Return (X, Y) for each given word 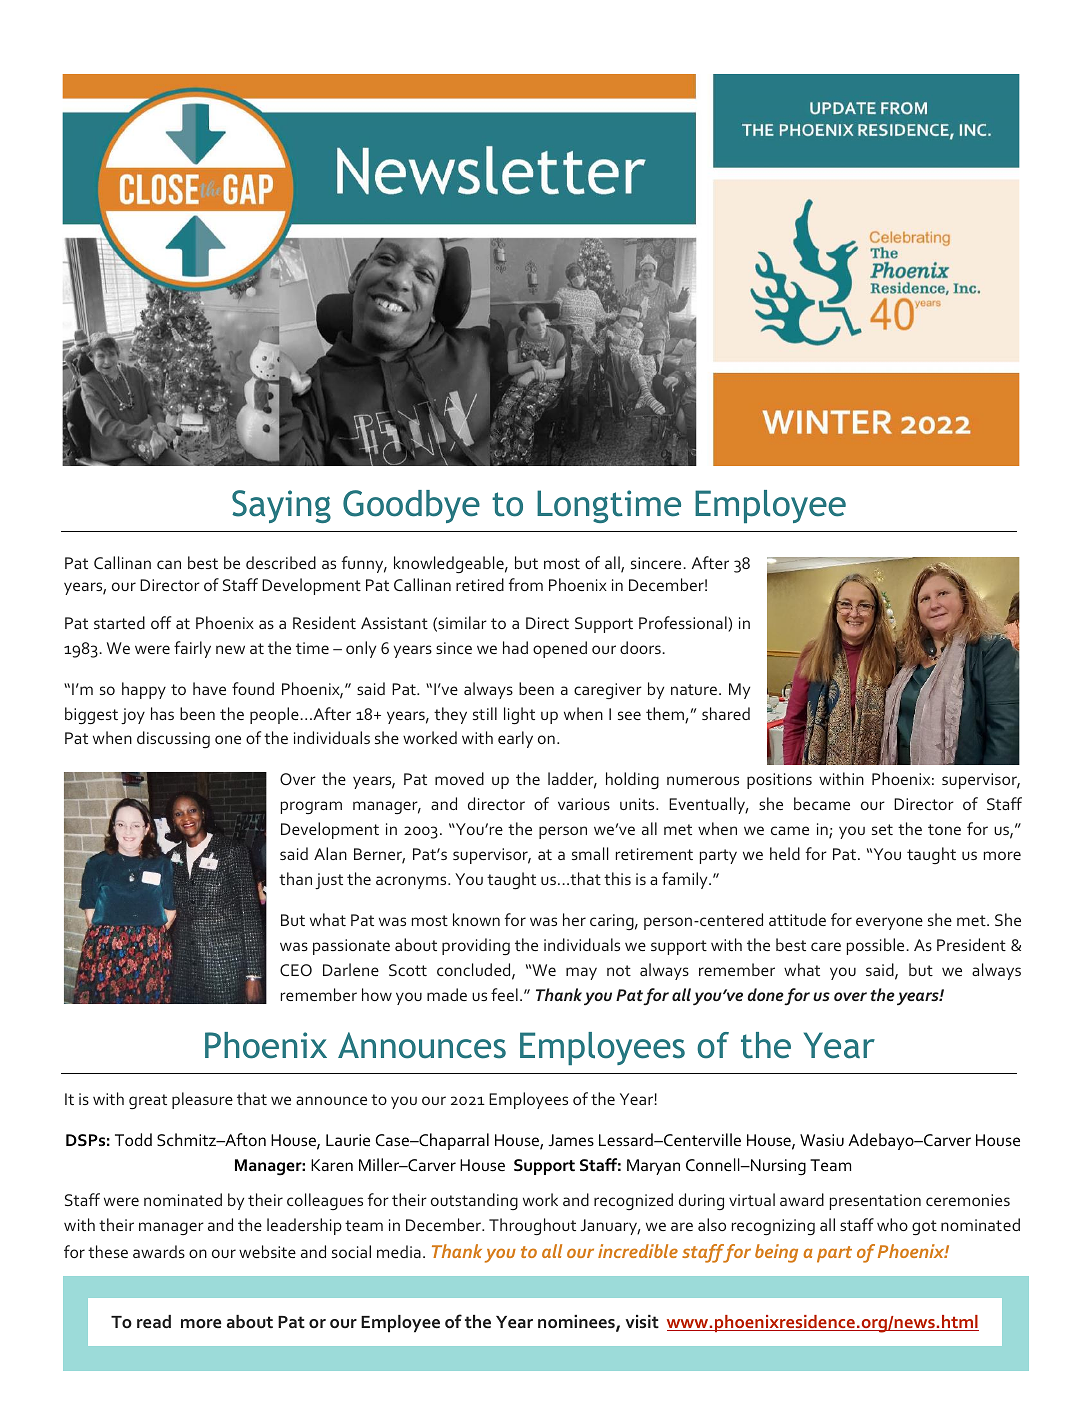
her (574, 919)
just (329, 881)
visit (642, 1321)
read (154, 1321)
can (169, 564)
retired (480, 584)
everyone (889, 923)
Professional (684, 624)
